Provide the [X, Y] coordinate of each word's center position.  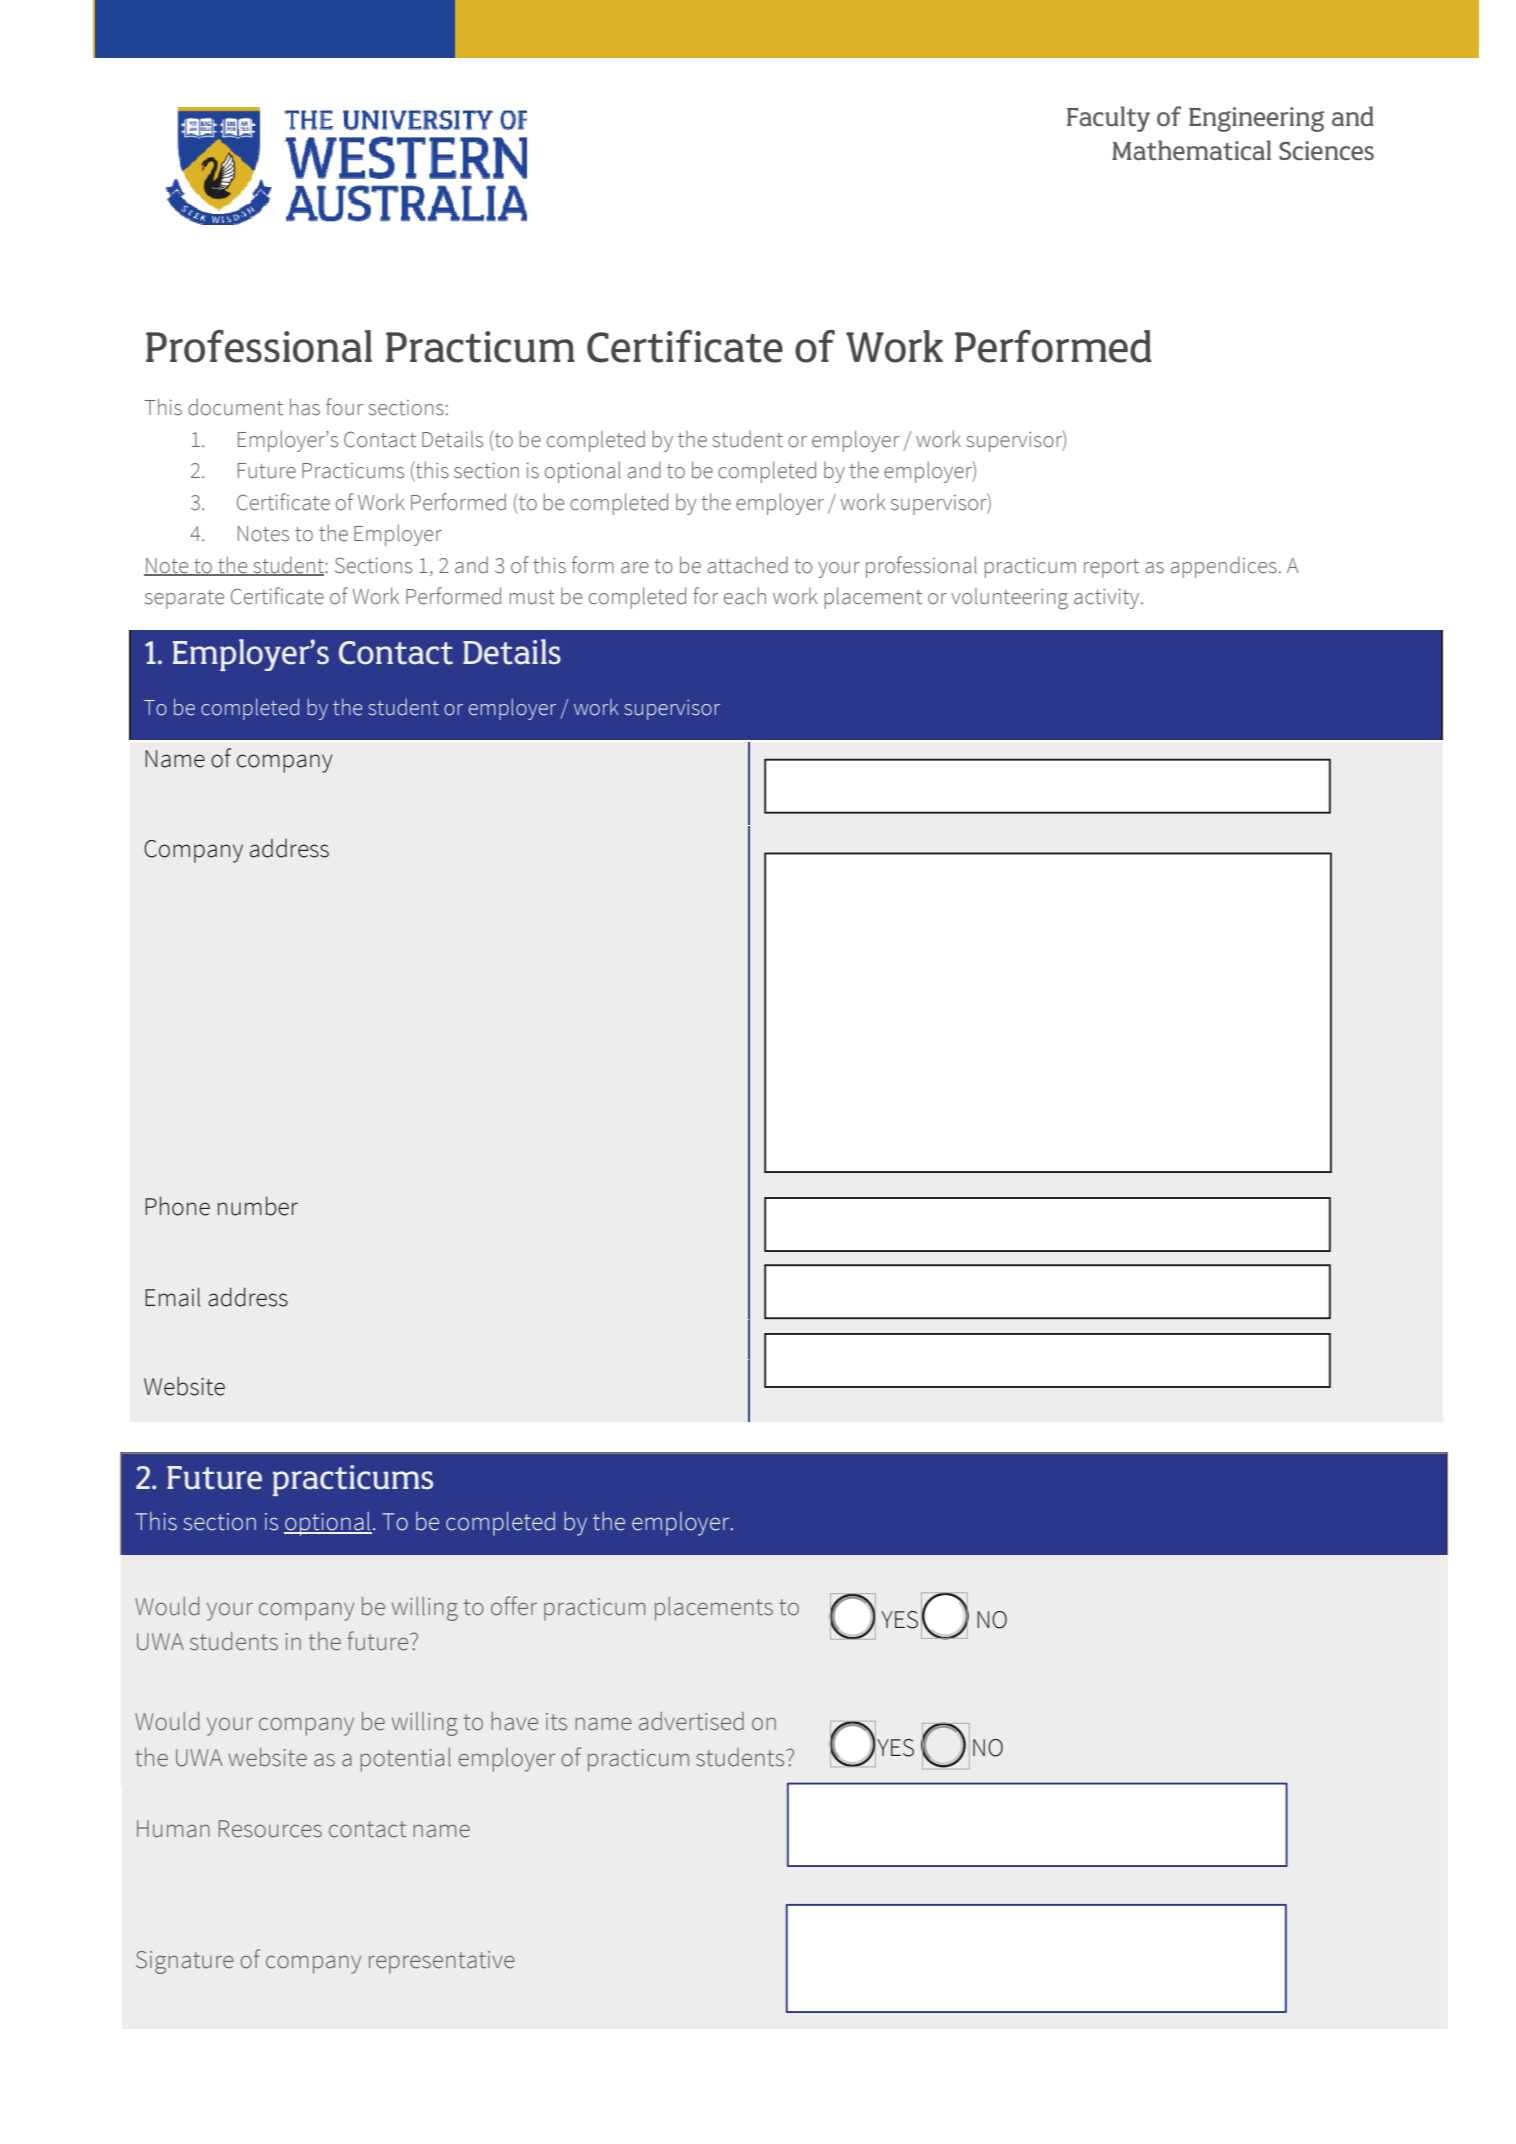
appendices [1224, 567]
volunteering [1009, 599]
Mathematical [1191, 150]
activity [1108, 599]
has [305, 407]
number [258, 1206]
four [344, 407]
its [556, 1722]
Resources [270, 1829]
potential [405, 1760]
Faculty [1108, 119]
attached [748, 565]
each [745, 596]
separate [184, 599]
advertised [691, 1721]
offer [514, 1606]
